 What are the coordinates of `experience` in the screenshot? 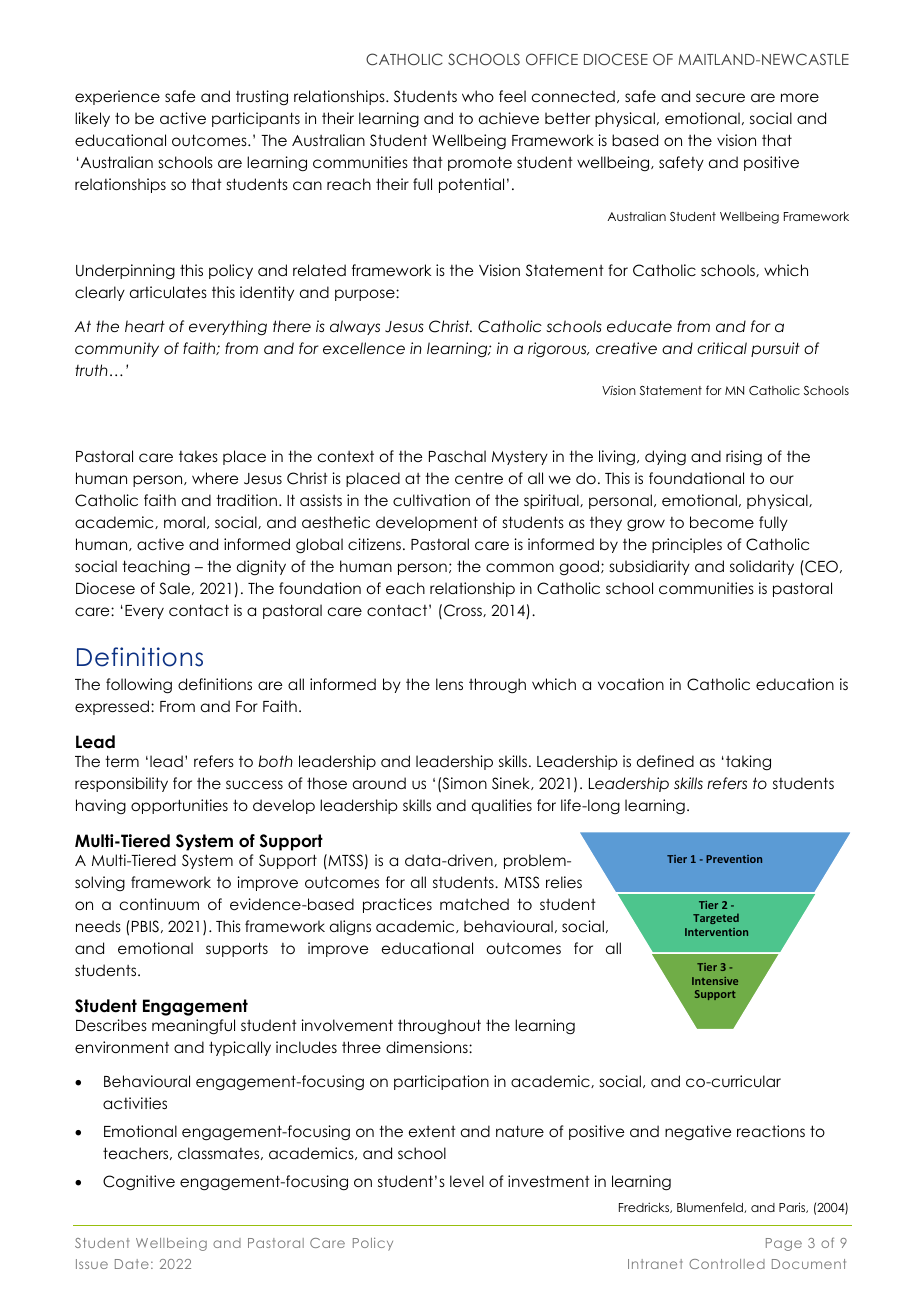 It's located at (117, 97).
